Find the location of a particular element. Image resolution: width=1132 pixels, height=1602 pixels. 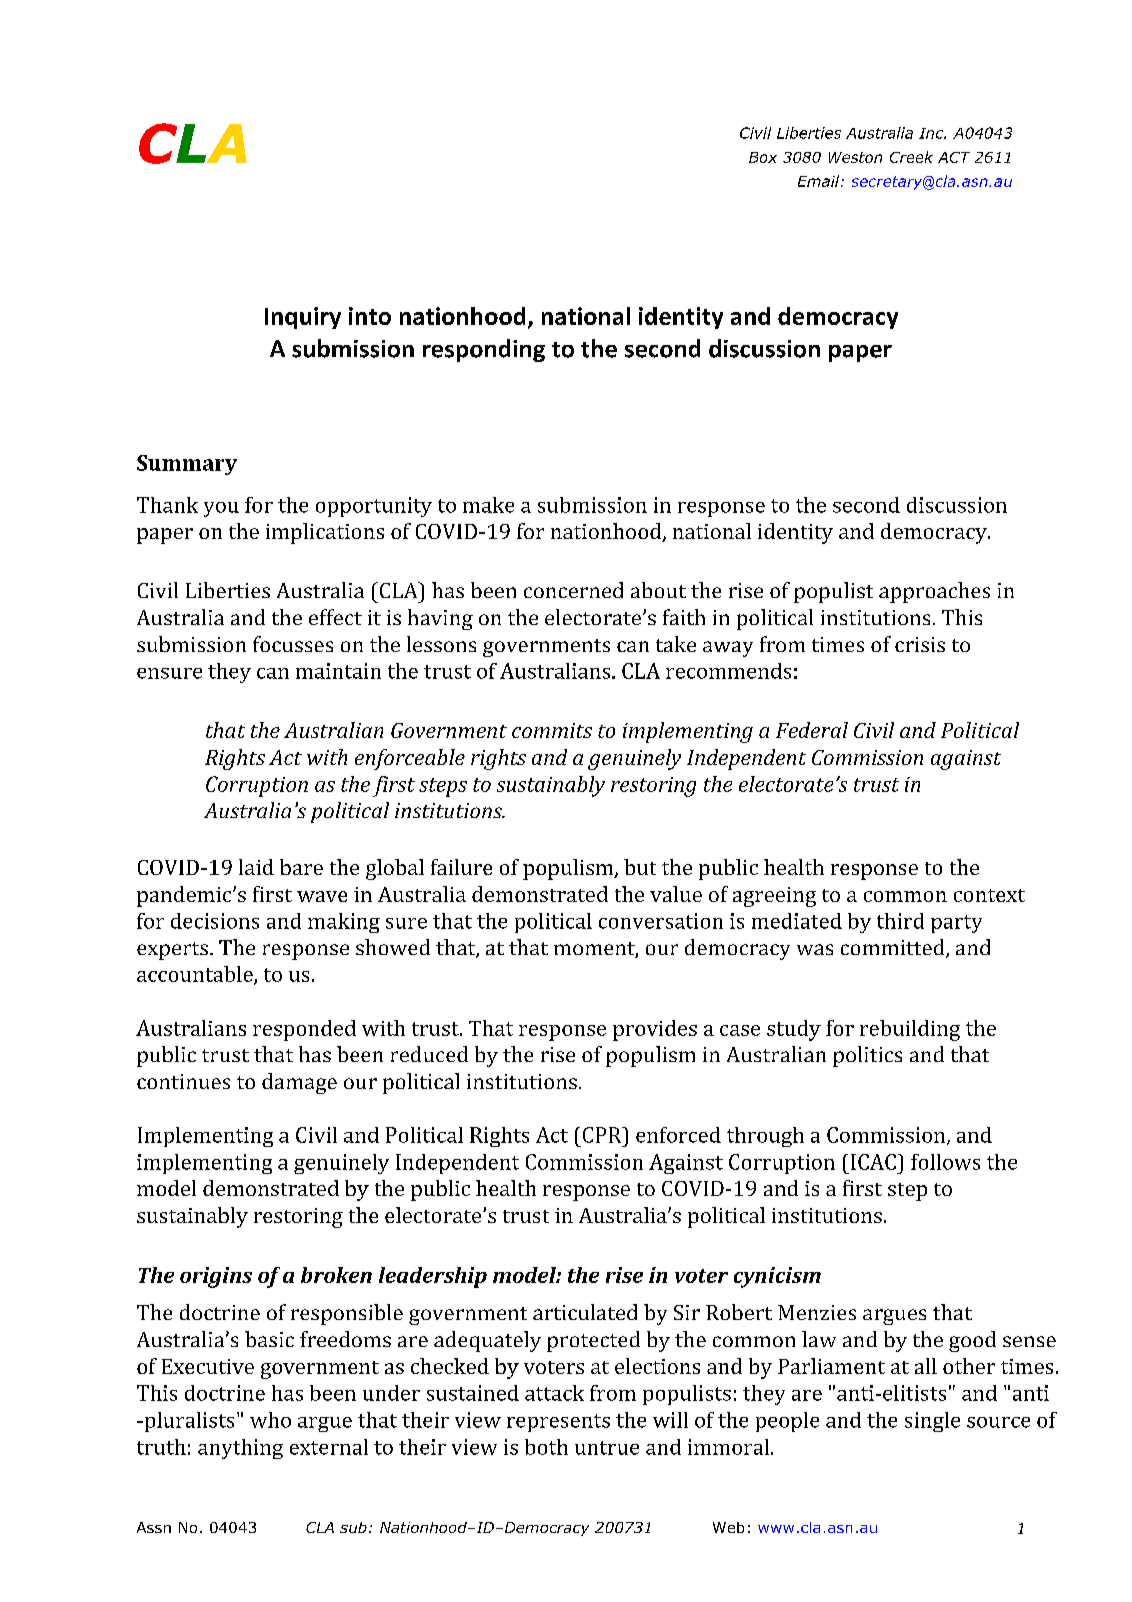

single is located at coordinates (932, 1422).
